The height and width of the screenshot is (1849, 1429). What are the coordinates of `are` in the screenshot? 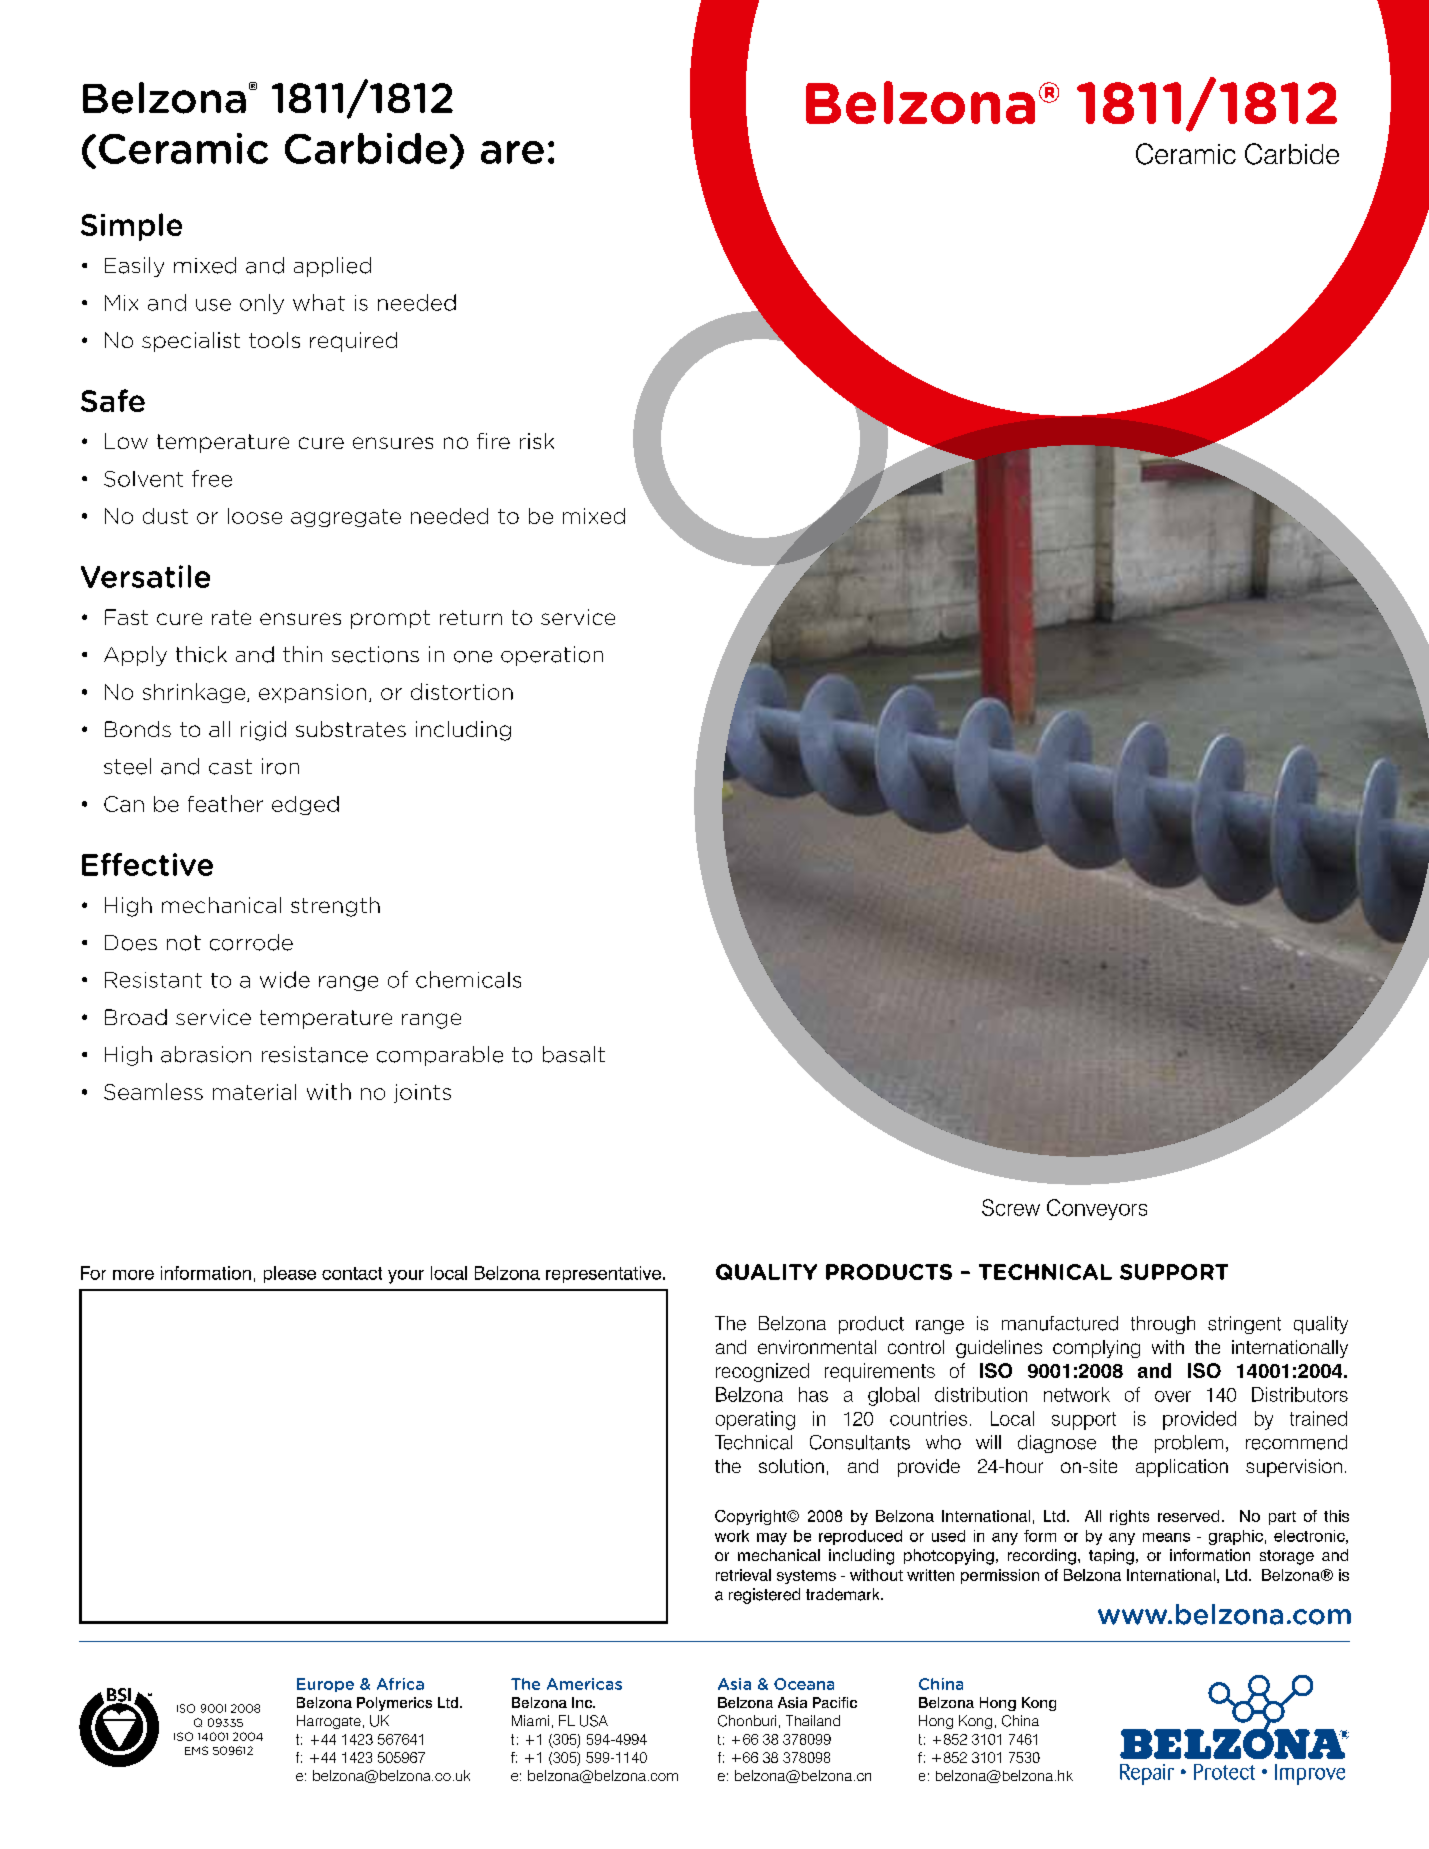 It's located at (512, 152).
